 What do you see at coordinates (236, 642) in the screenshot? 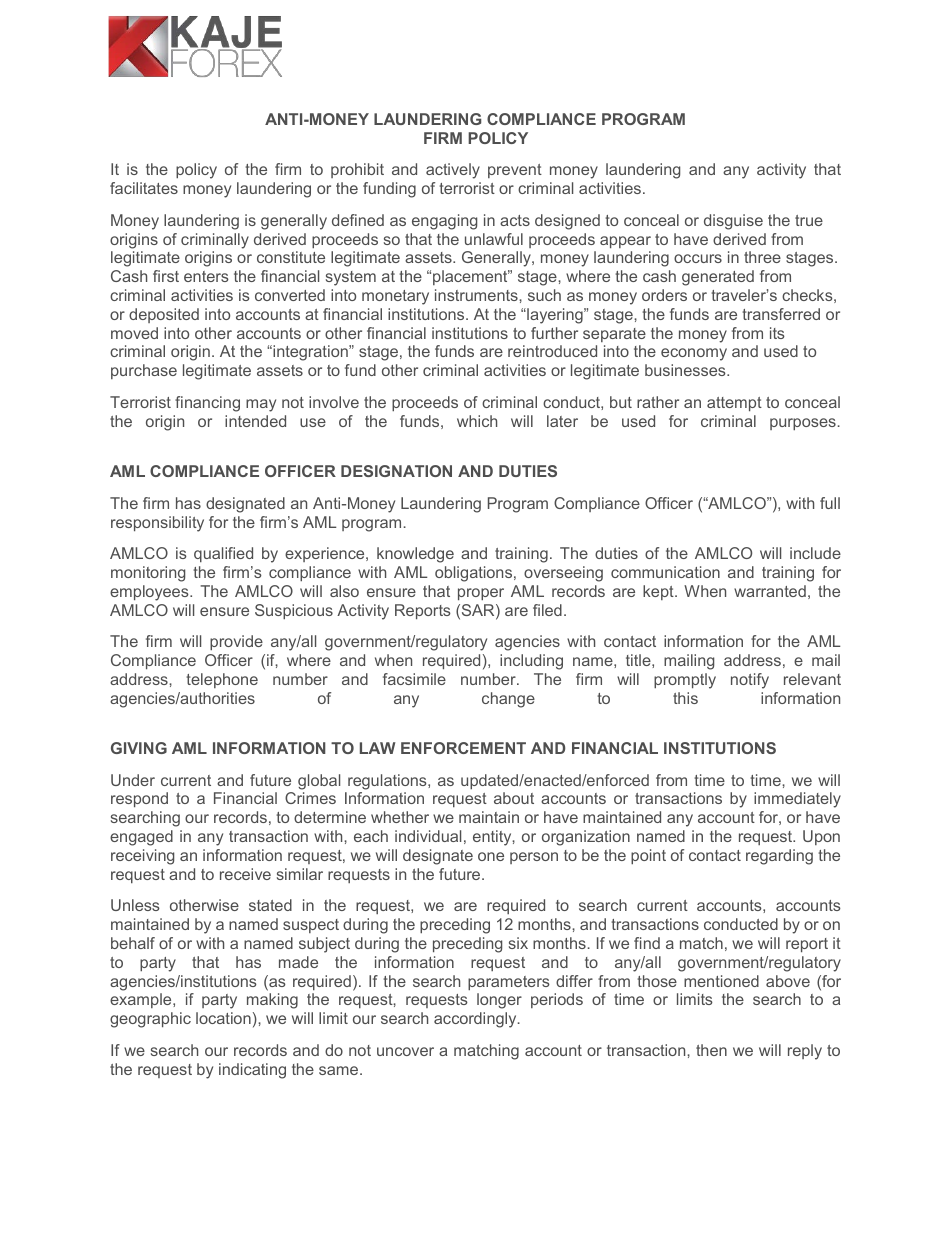
I see `provide` at bounding box center [236, 642].
